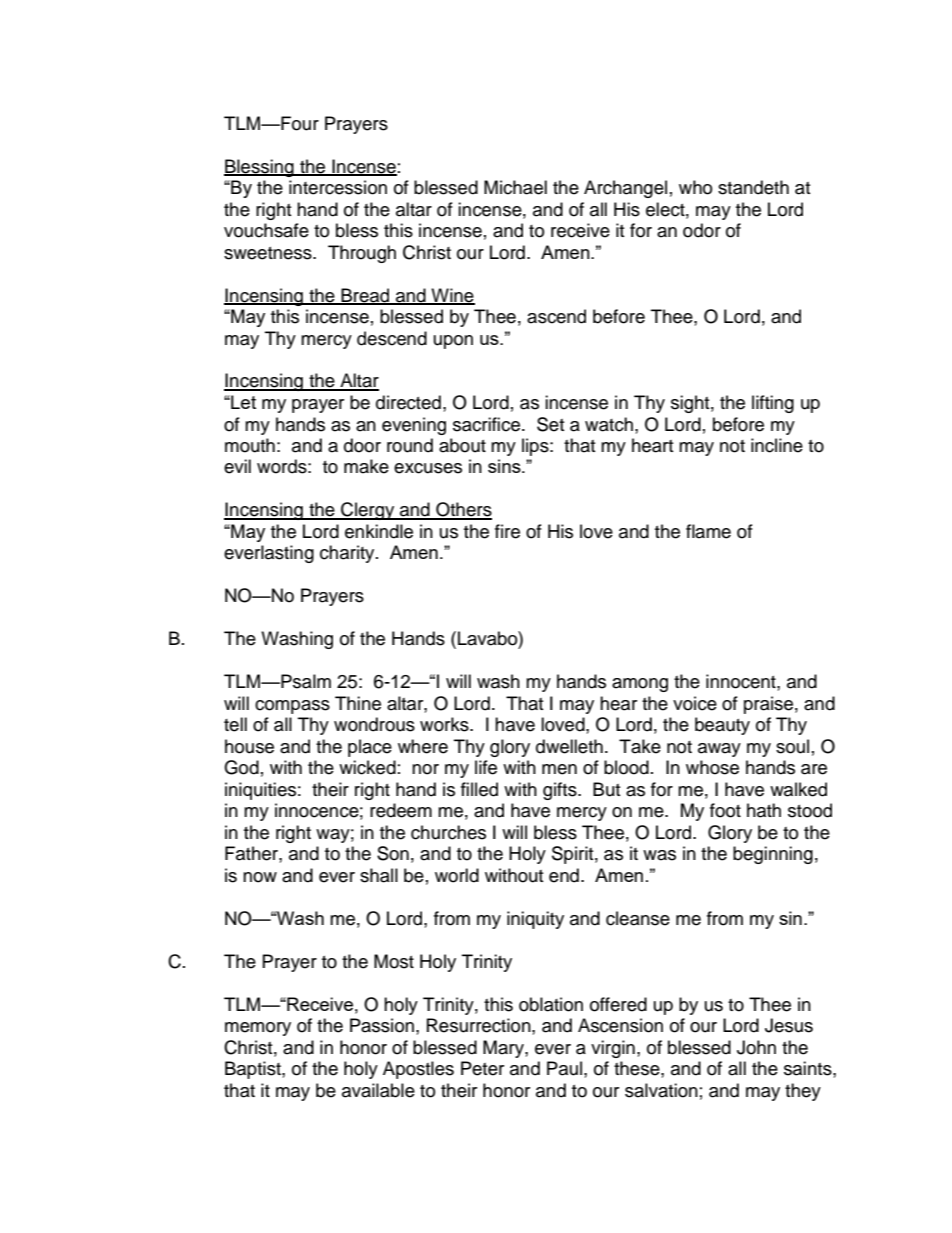 The width and height of the screenshot is (952, 1233). I want to click on Thine, so click(358, 703).
